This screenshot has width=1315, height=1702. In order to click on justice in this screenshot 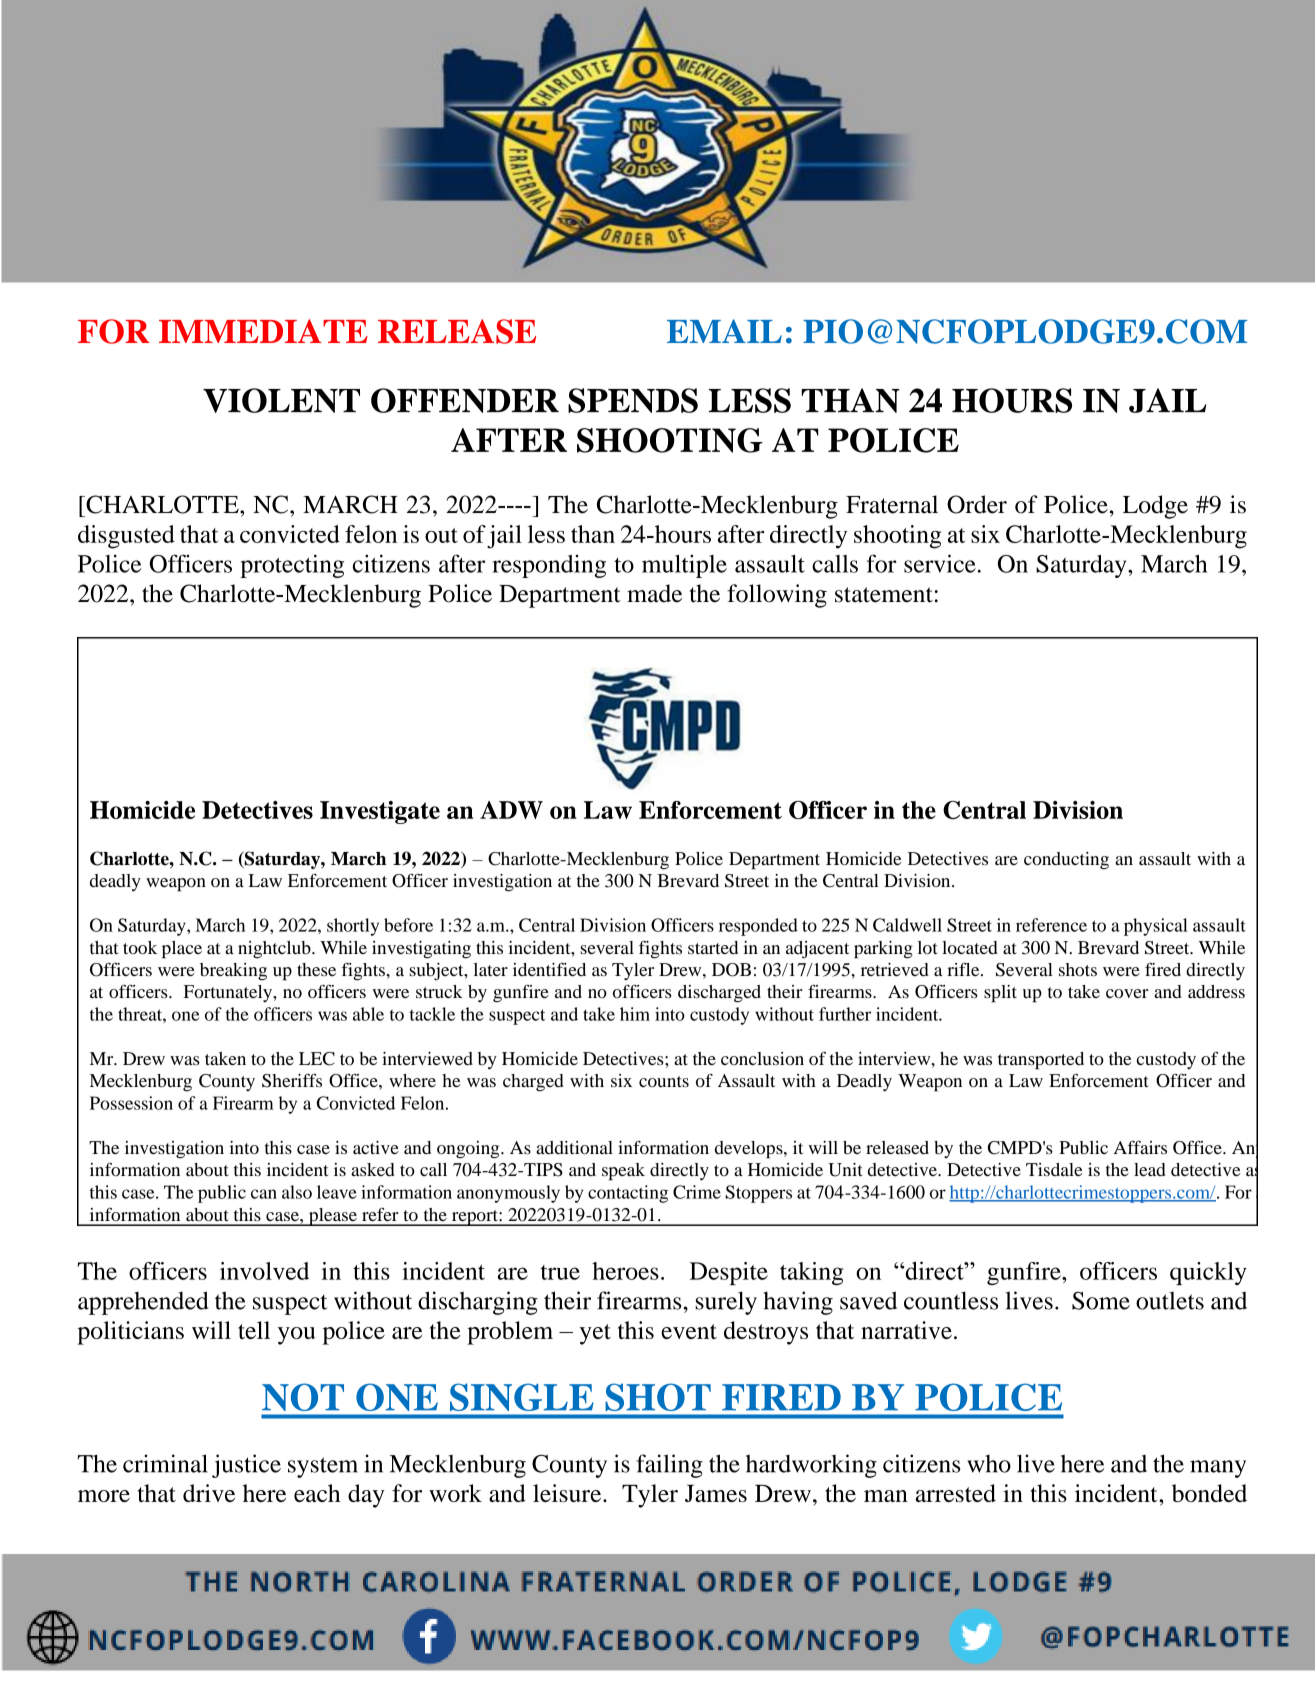, I will do `click(246, 1466)`.
